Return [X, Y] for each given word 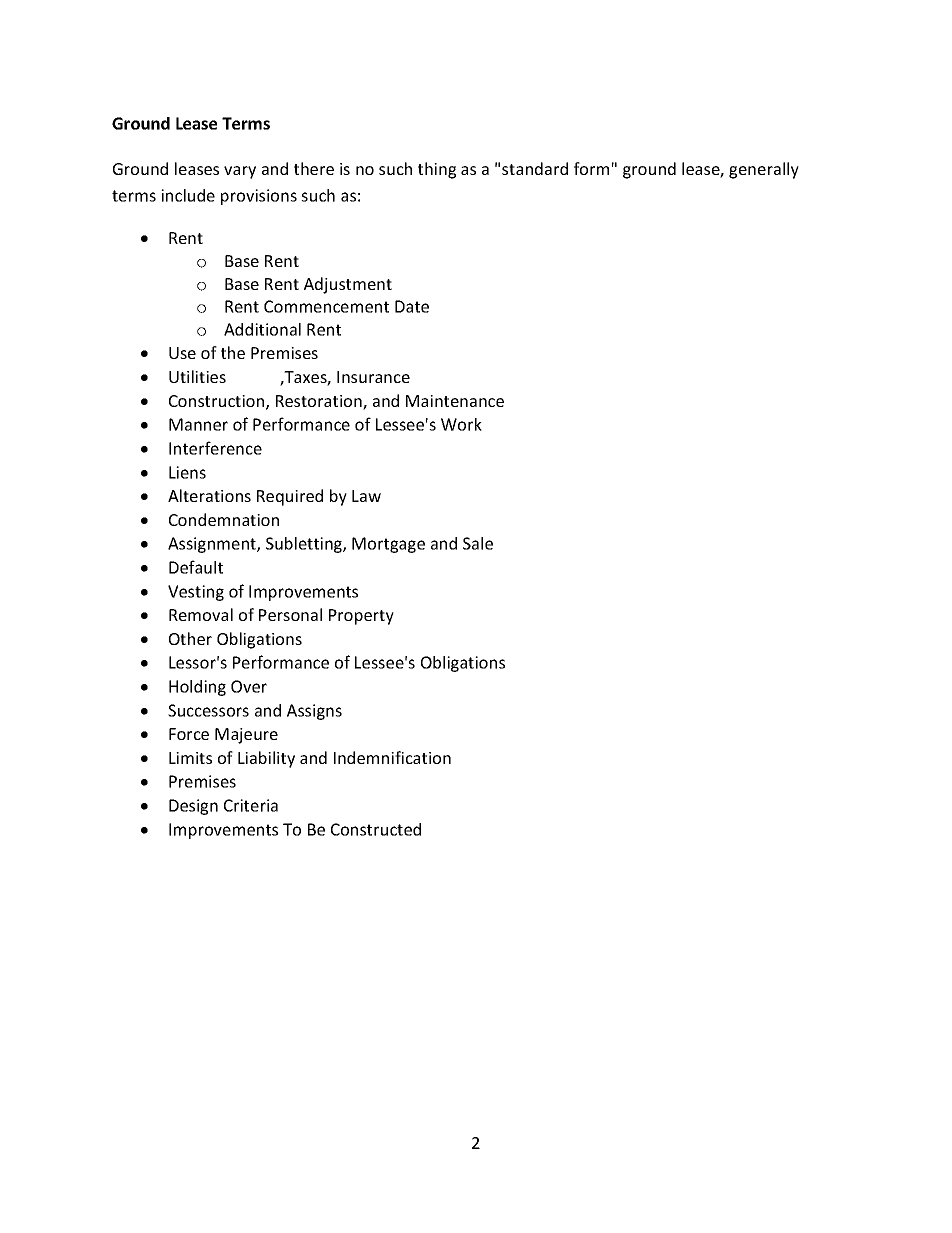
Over [249, 686]
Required [290, 497]
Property [361, 617]
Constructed [376, 829]
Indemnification [392, 757]
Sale [478, 543]
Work [461, 424]
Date [412, 306]
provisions [259, 197]
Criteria [251, 805]
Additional [262, 329]
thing [437, 170]
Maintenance [455, 401]
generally [764, 170]
